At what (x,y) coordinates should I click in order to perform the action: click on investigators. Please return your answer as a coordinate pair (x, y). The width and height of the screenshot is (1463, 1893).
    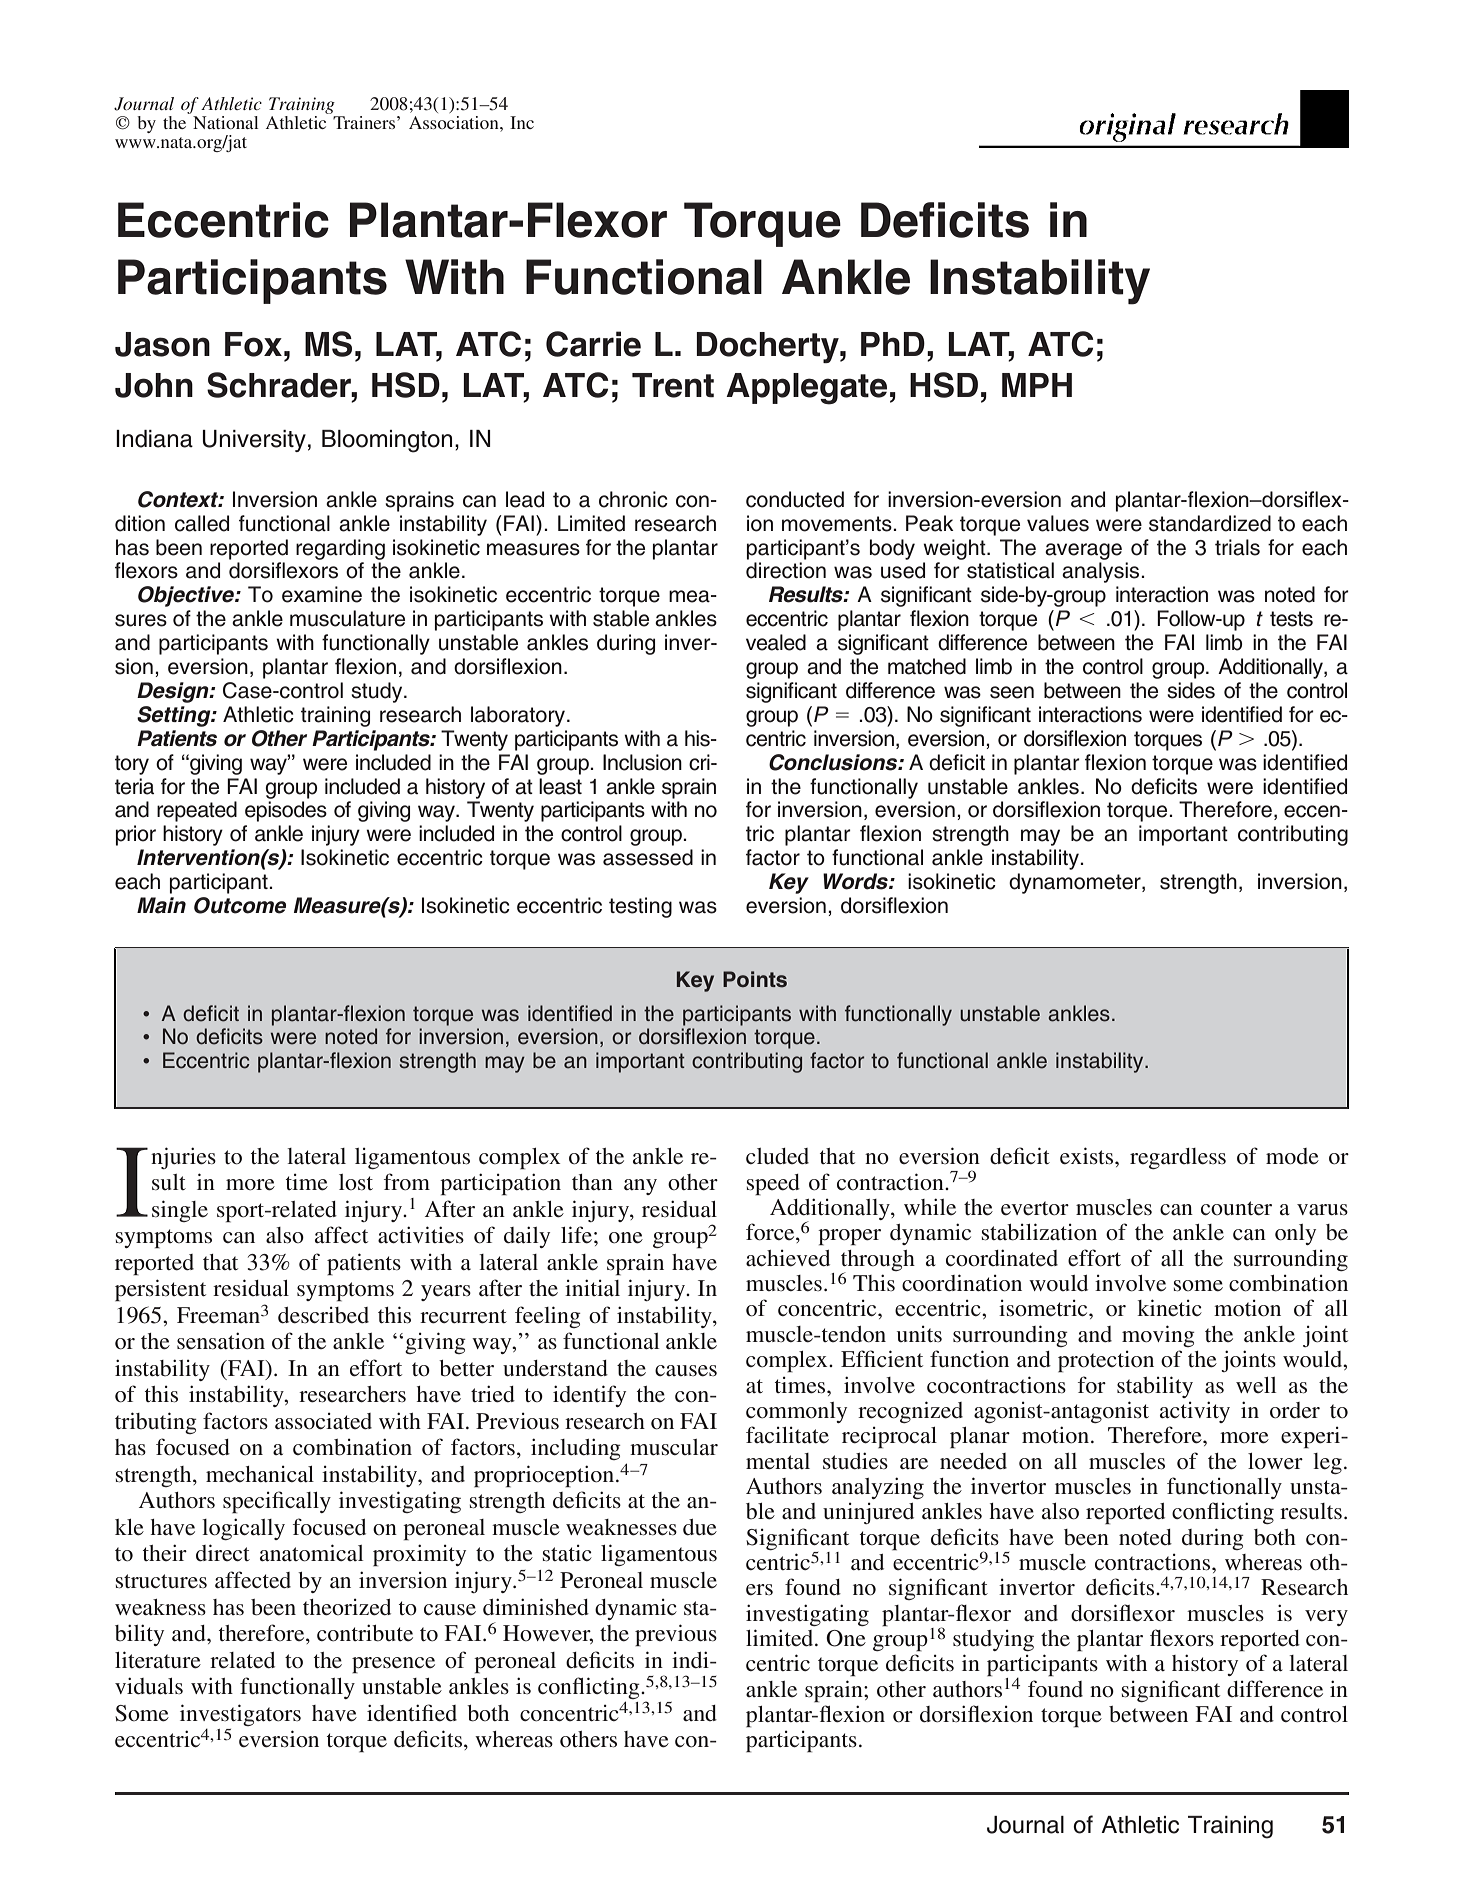
    Looking at the image, I should click on (240, 1715).
